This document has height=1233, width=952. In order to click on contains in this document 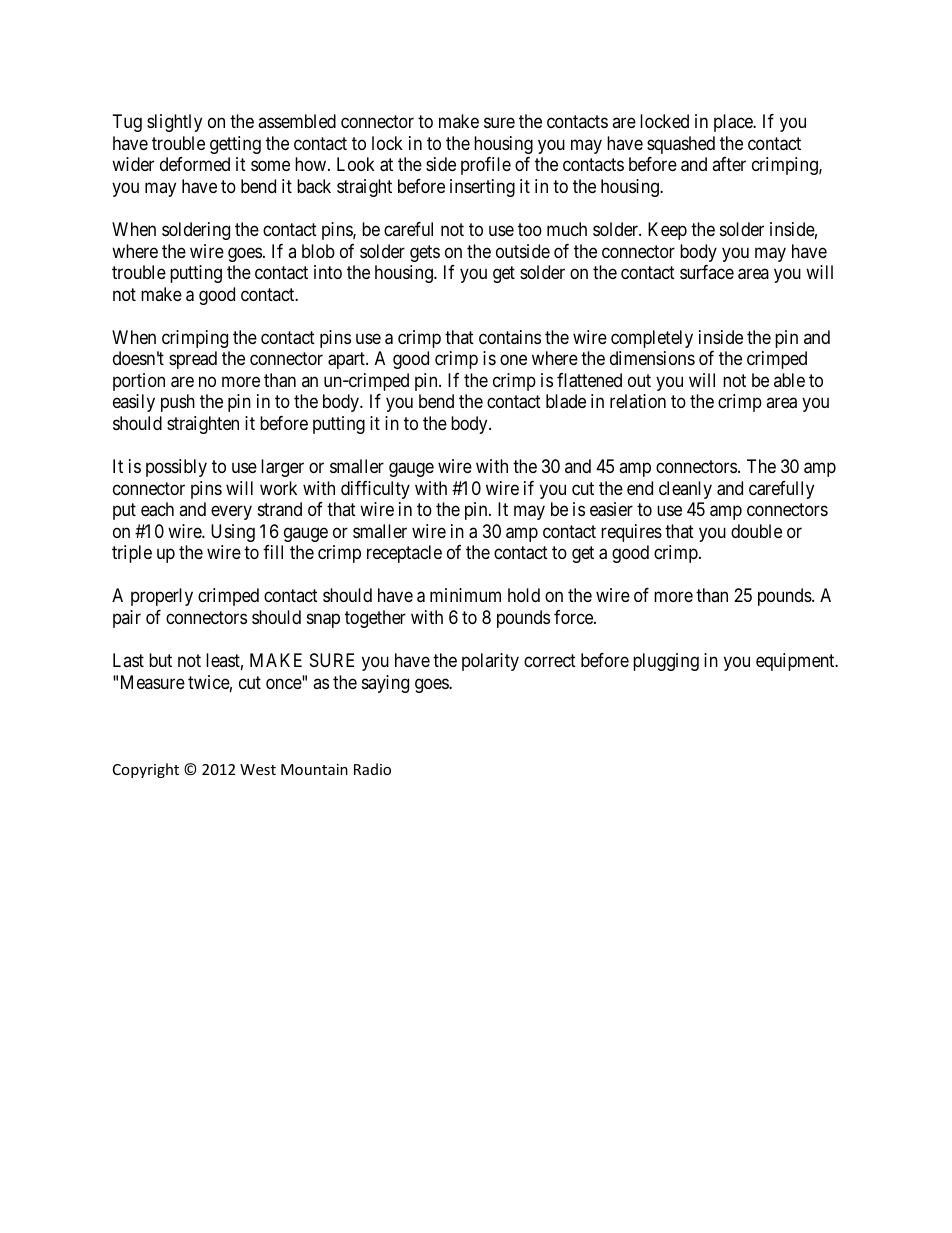, I will do `click(510, 337)`.
